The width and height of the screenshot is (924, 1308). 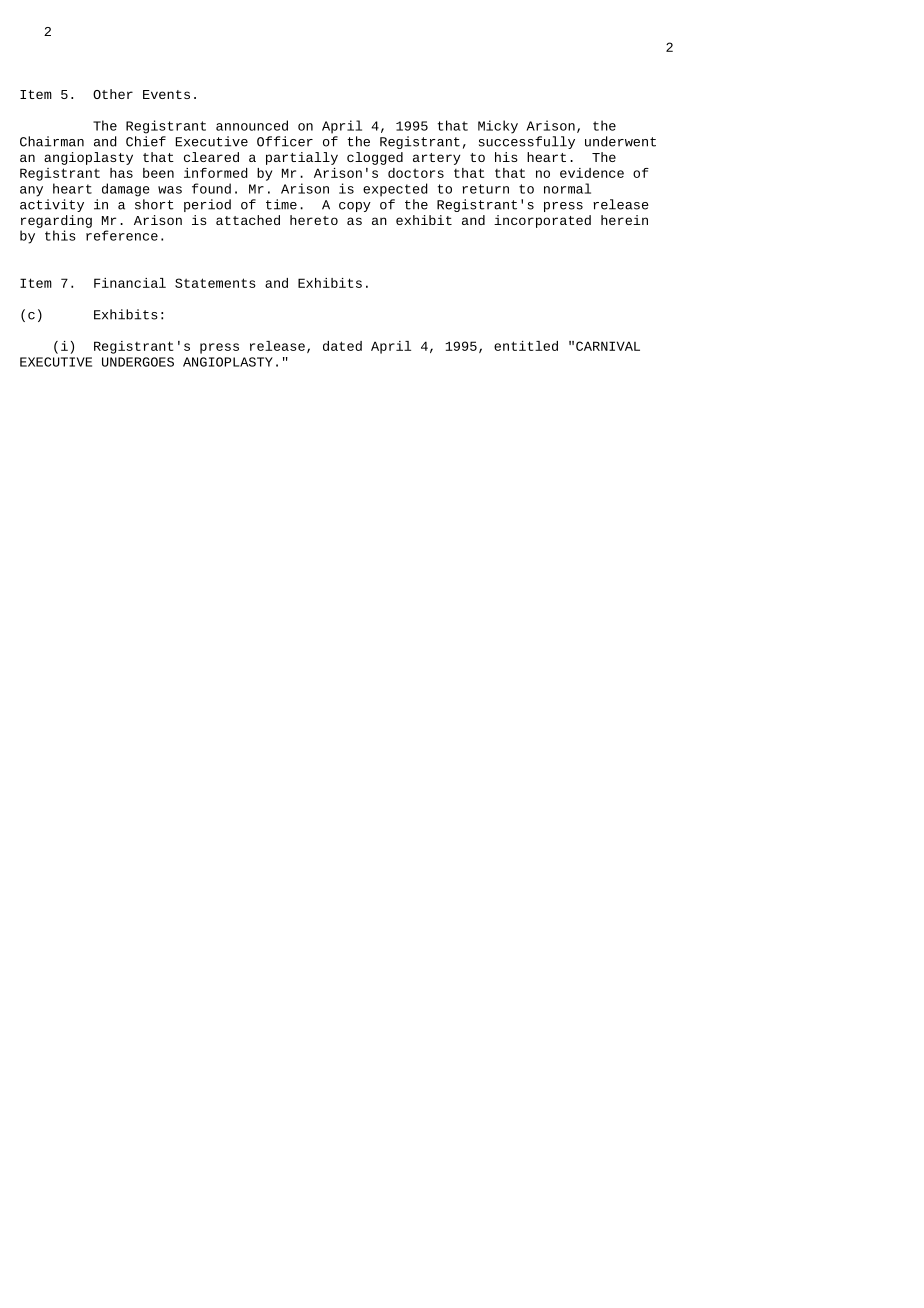 What do you see at coordinates (215, 283) in the screenshot?
I see `Statements` at bounding box center [215, 283].
